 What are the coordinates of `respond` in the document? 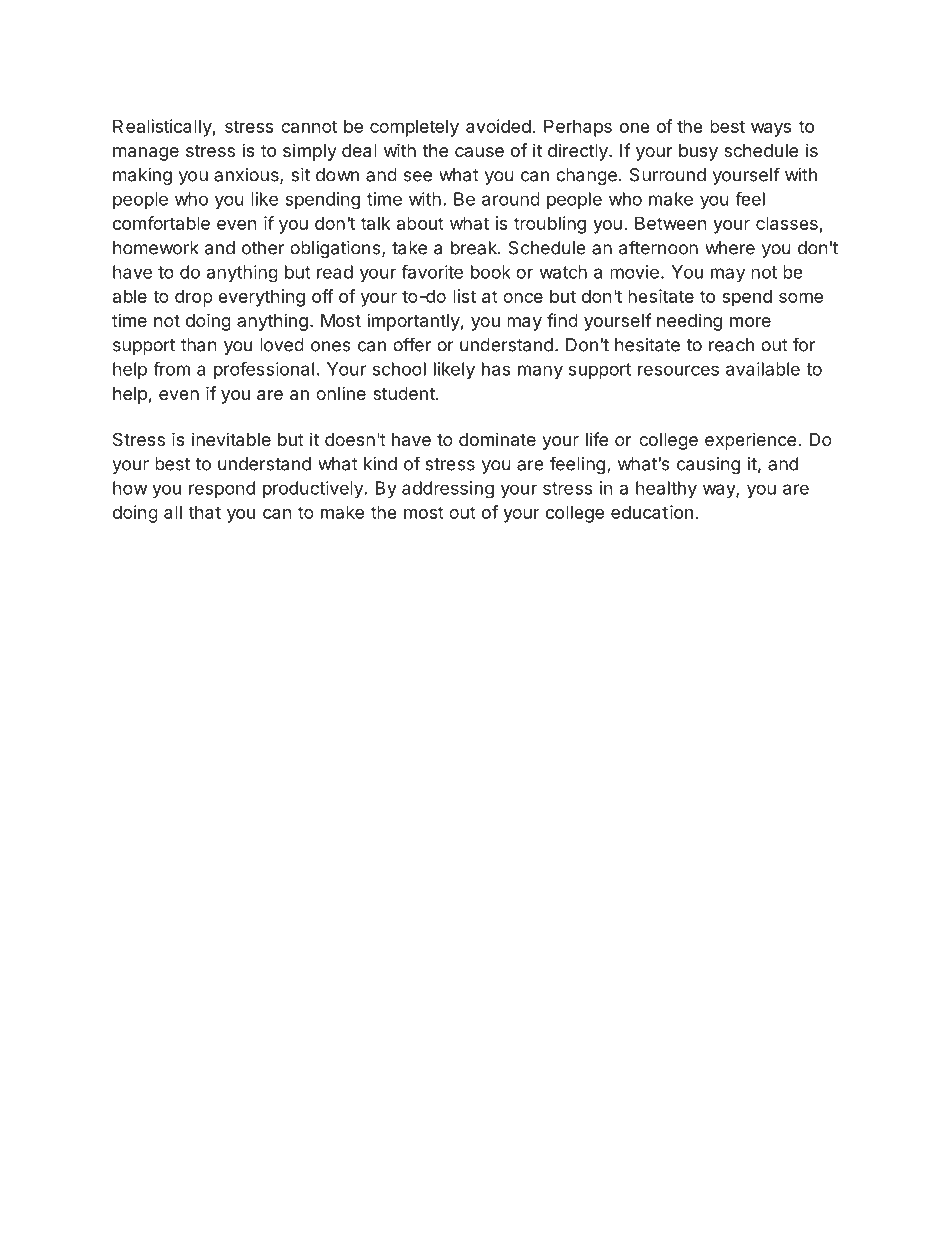 It's located at (222, 489).
